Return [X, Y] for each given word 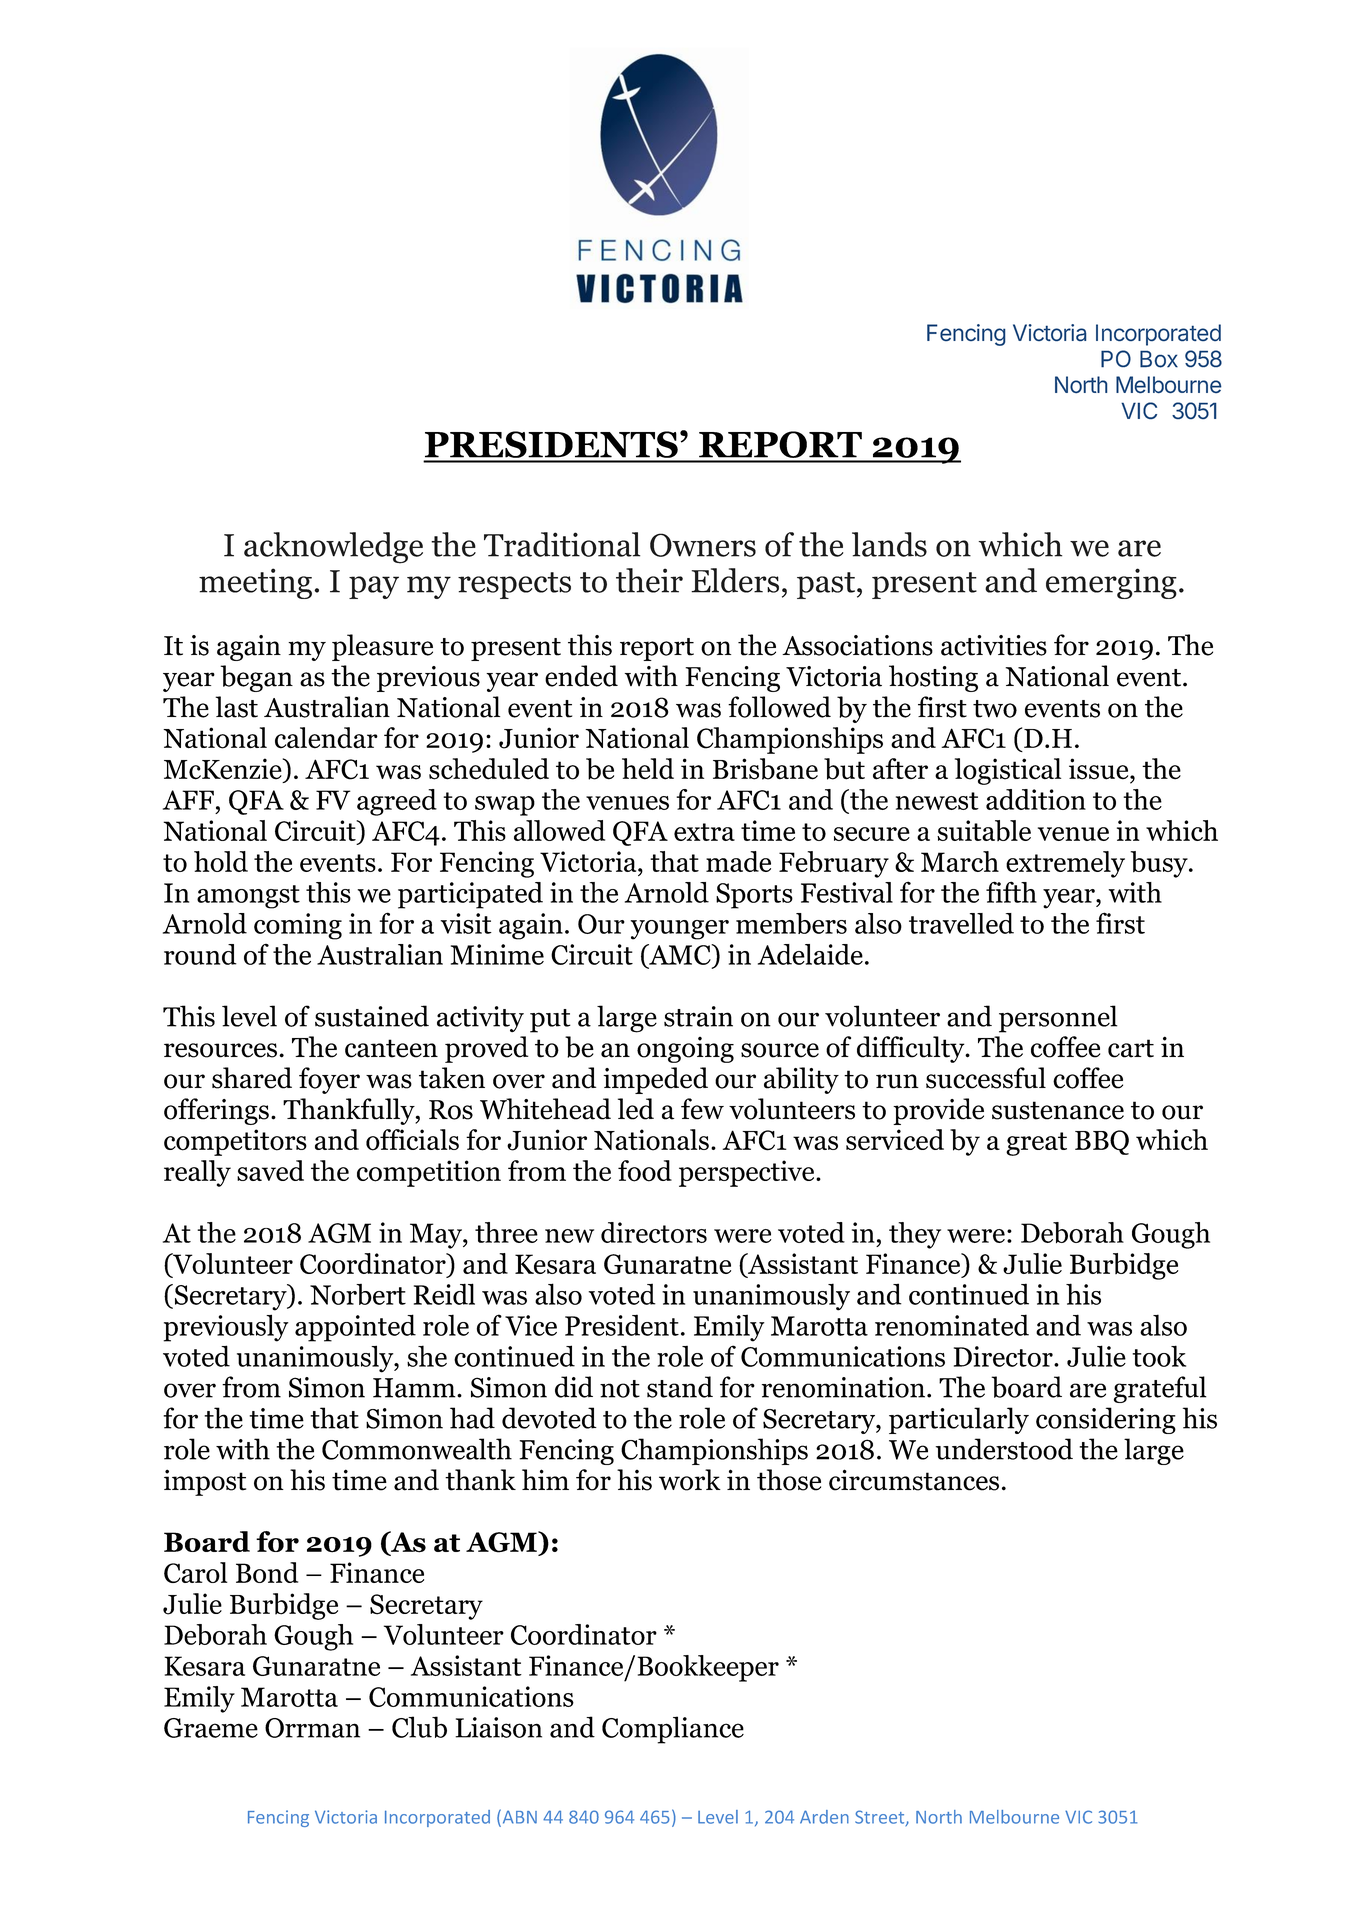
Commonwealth [417, 1449]
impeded [655, 1080]
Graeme [211, 1728]
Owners [703, 545]
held [648, 769]
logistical [1008, 771]
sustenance [1058, 1110]
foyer [329, 1080]
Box [1159, 359]
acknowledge [333, 548]
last [236, 707]
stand [680, 1387]
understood [1004, 1449]
